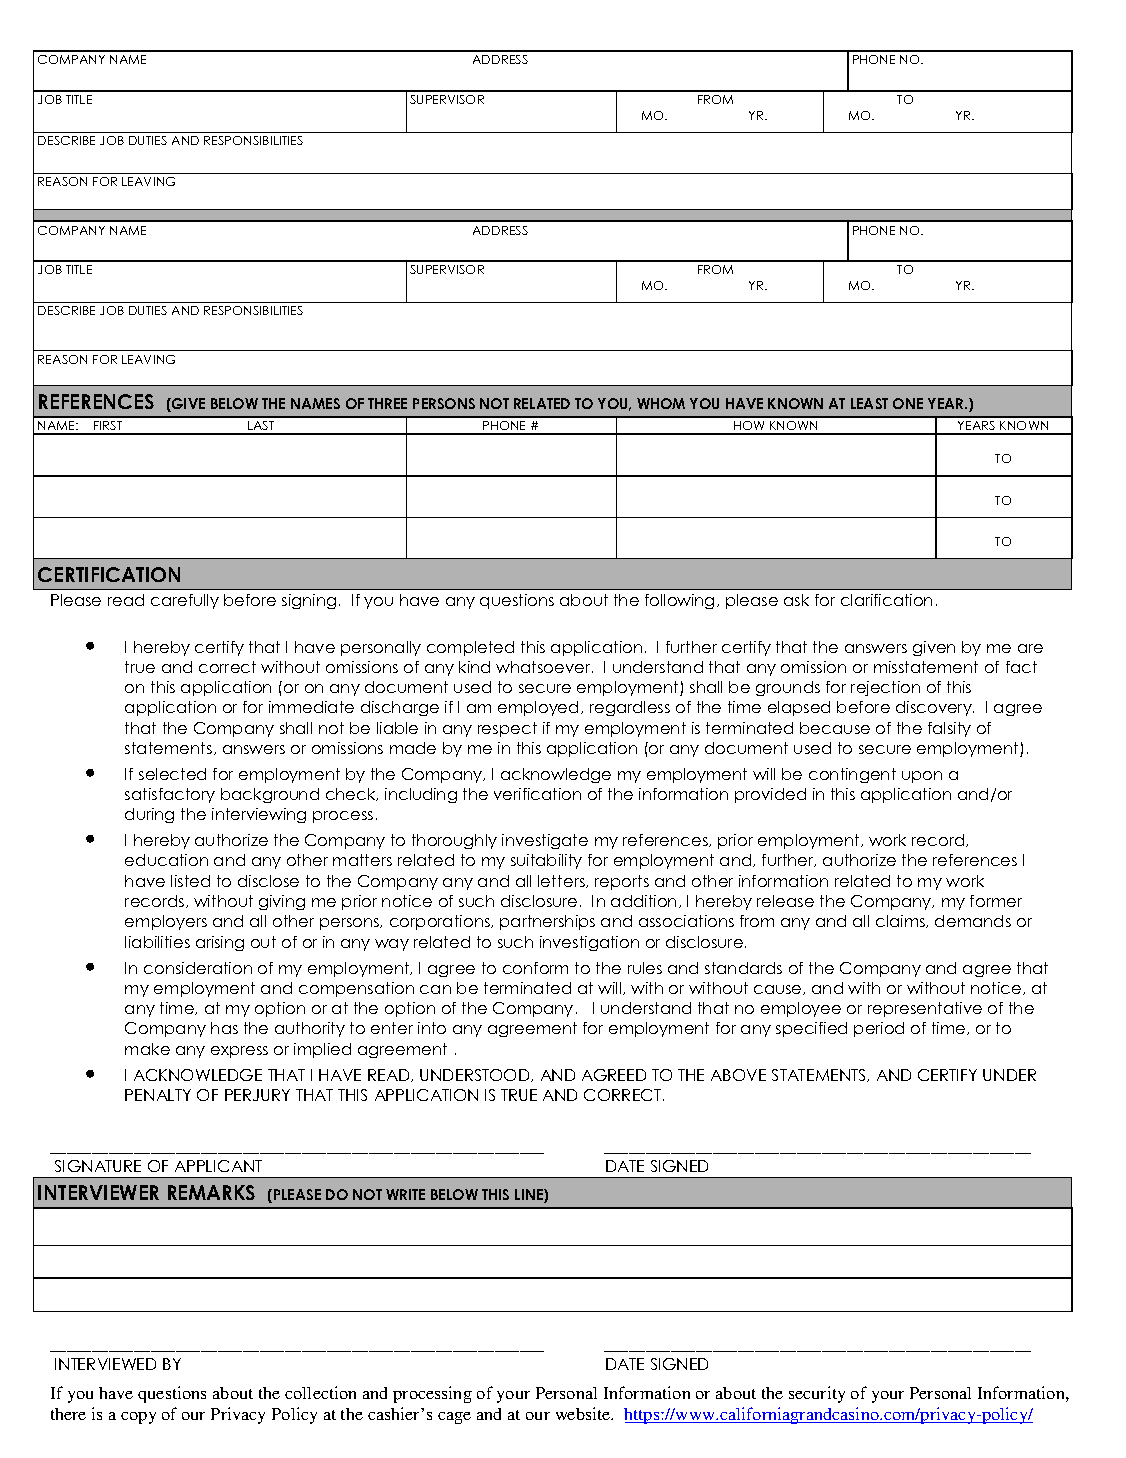 The width and height of the screenshot is (1126, 1458). I want to click on LEAST, so click(869, 403).
